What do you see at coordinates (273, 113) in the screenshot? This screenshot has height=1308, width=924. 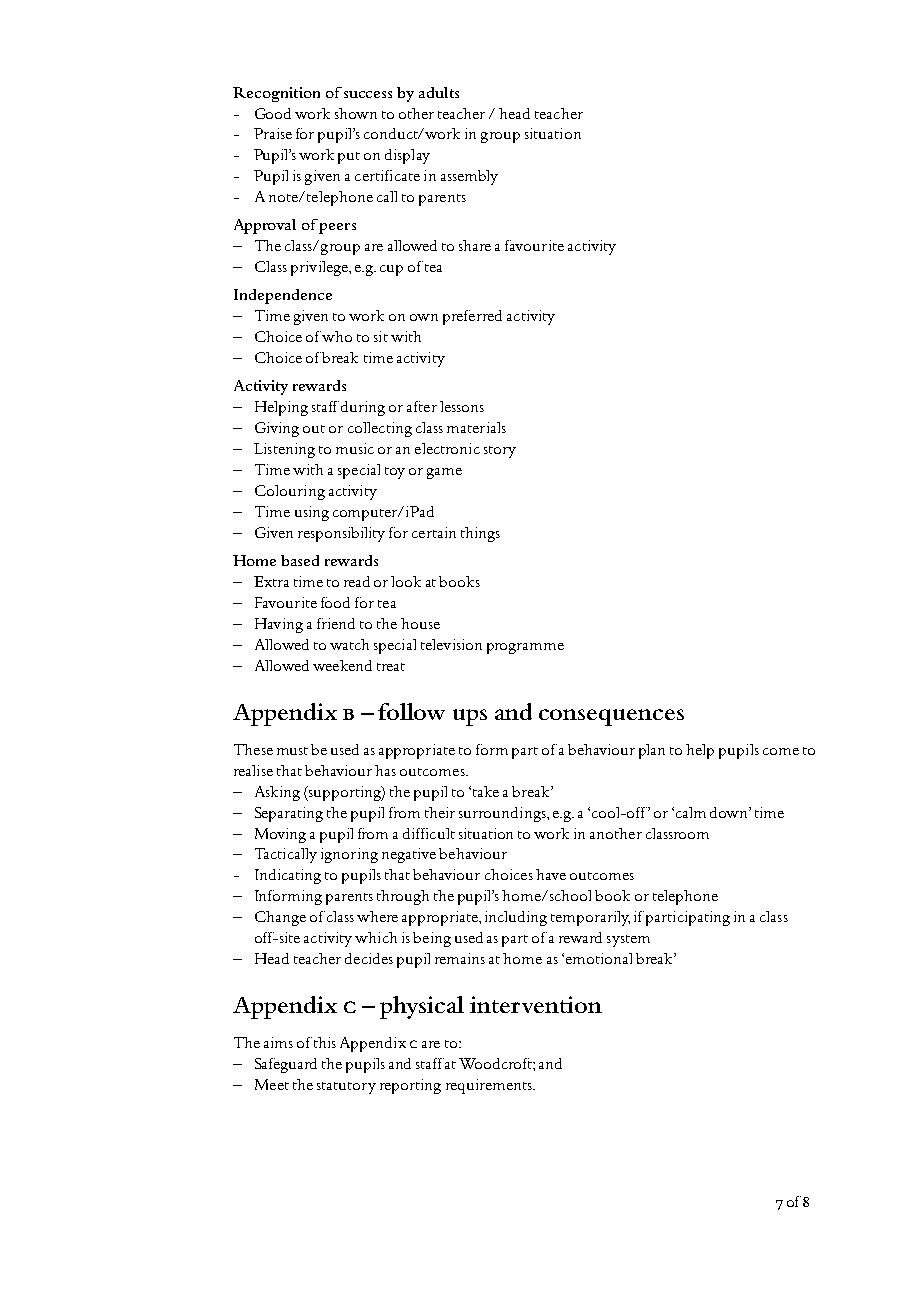 I see `Good` at bounding box center [273, 113].
